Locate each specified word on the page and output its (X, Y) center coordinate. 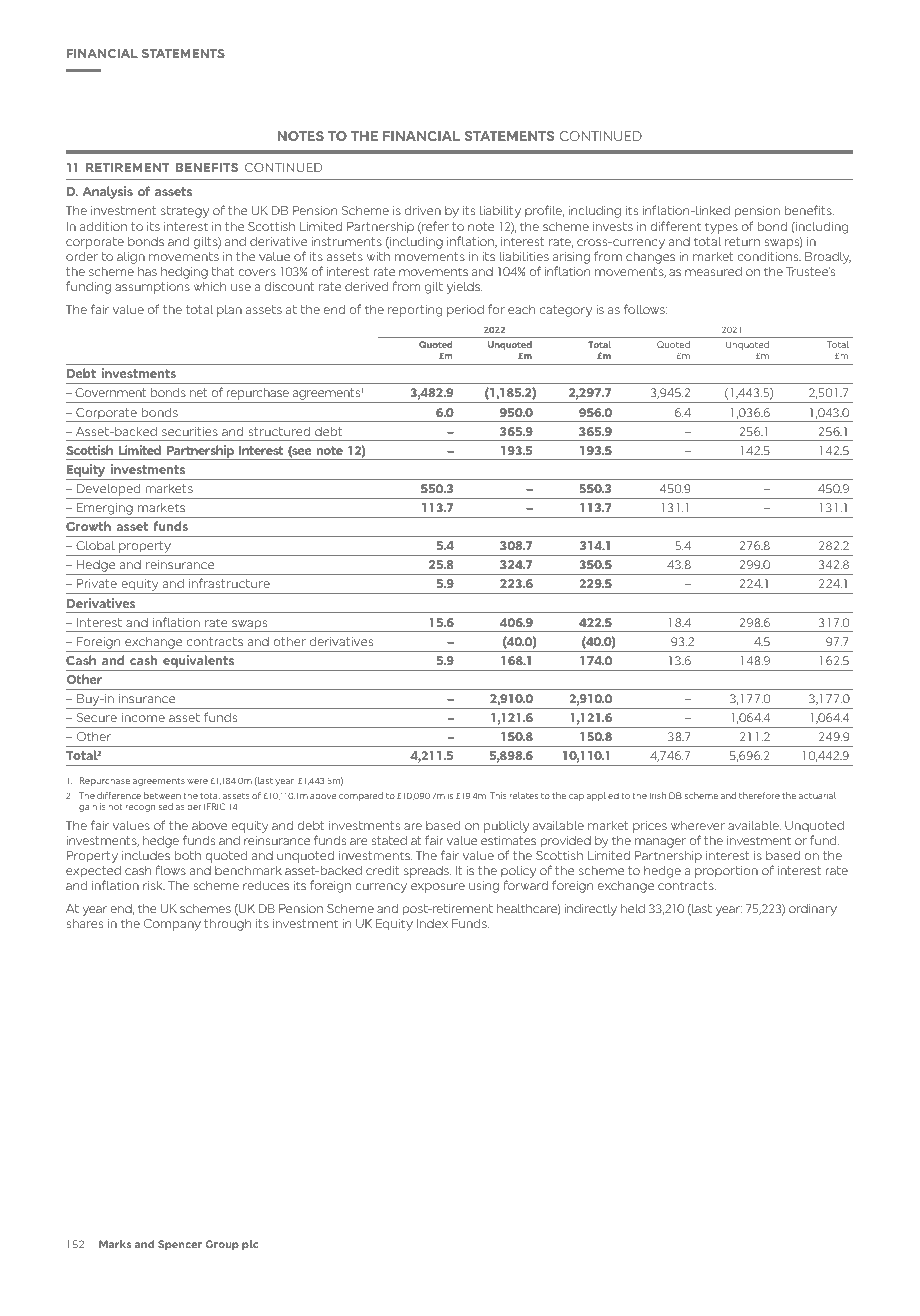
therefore (759, 795)
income (143, 717)
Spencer (180, 1245)
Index (432, 923)
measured (713, 271)
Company (172, 925)
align (131, 257)
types (721, 228)
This (498, 795)
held (633, 908)
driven (423, 210)
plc (250, 1245)
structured (279, 431)
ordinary (813, 909)
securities (190, 431)
